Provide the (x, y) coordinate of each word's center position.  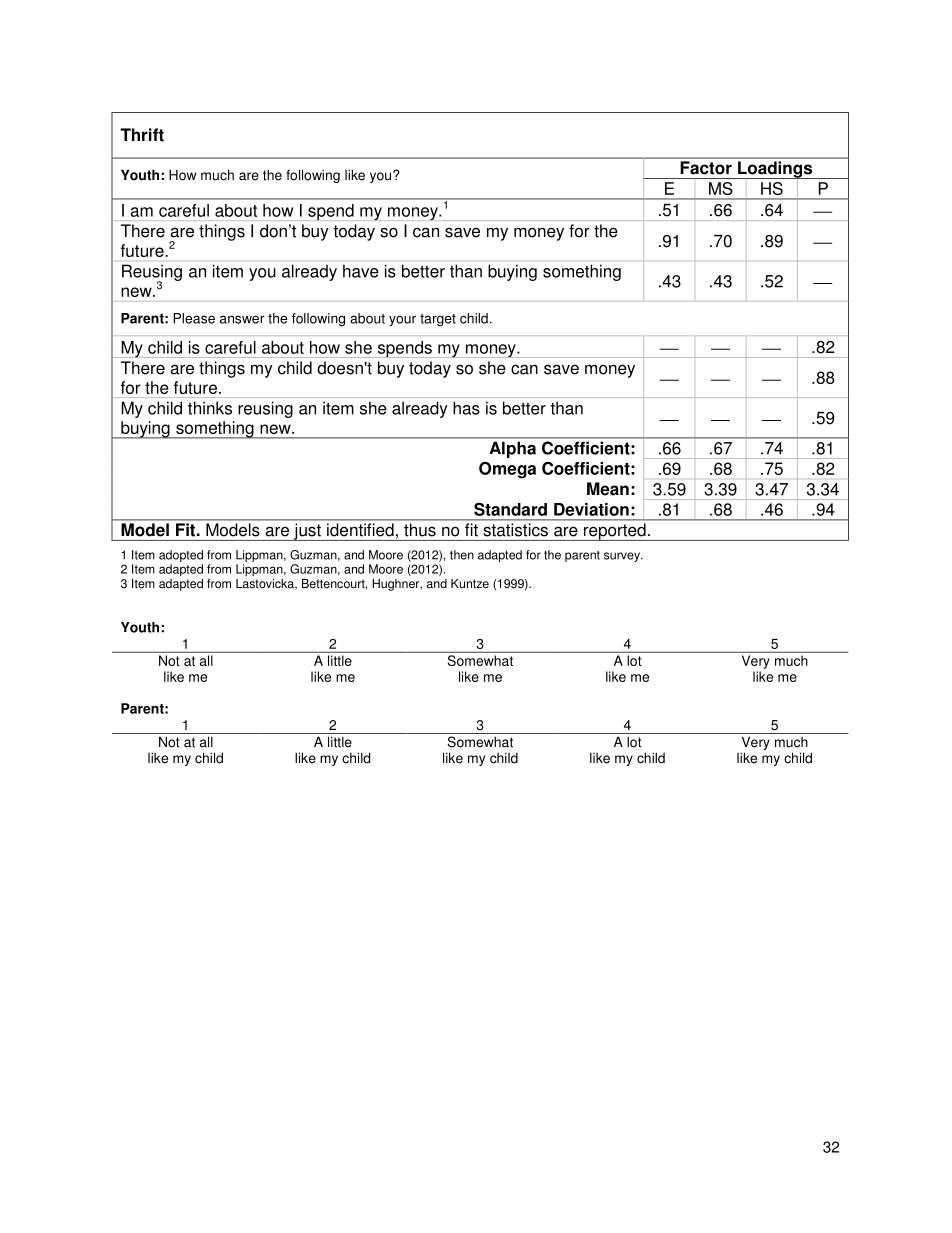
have (361, 271)
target (438, 320)
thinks (210, 408)
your (402, 321)
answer (242, 319)
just (307, 532)
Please (194, 318)
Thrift (142, 135)
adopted (181, 557)
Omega (507, 470)
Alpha (513, 450)
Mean (608, 489)
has (466, 408)
